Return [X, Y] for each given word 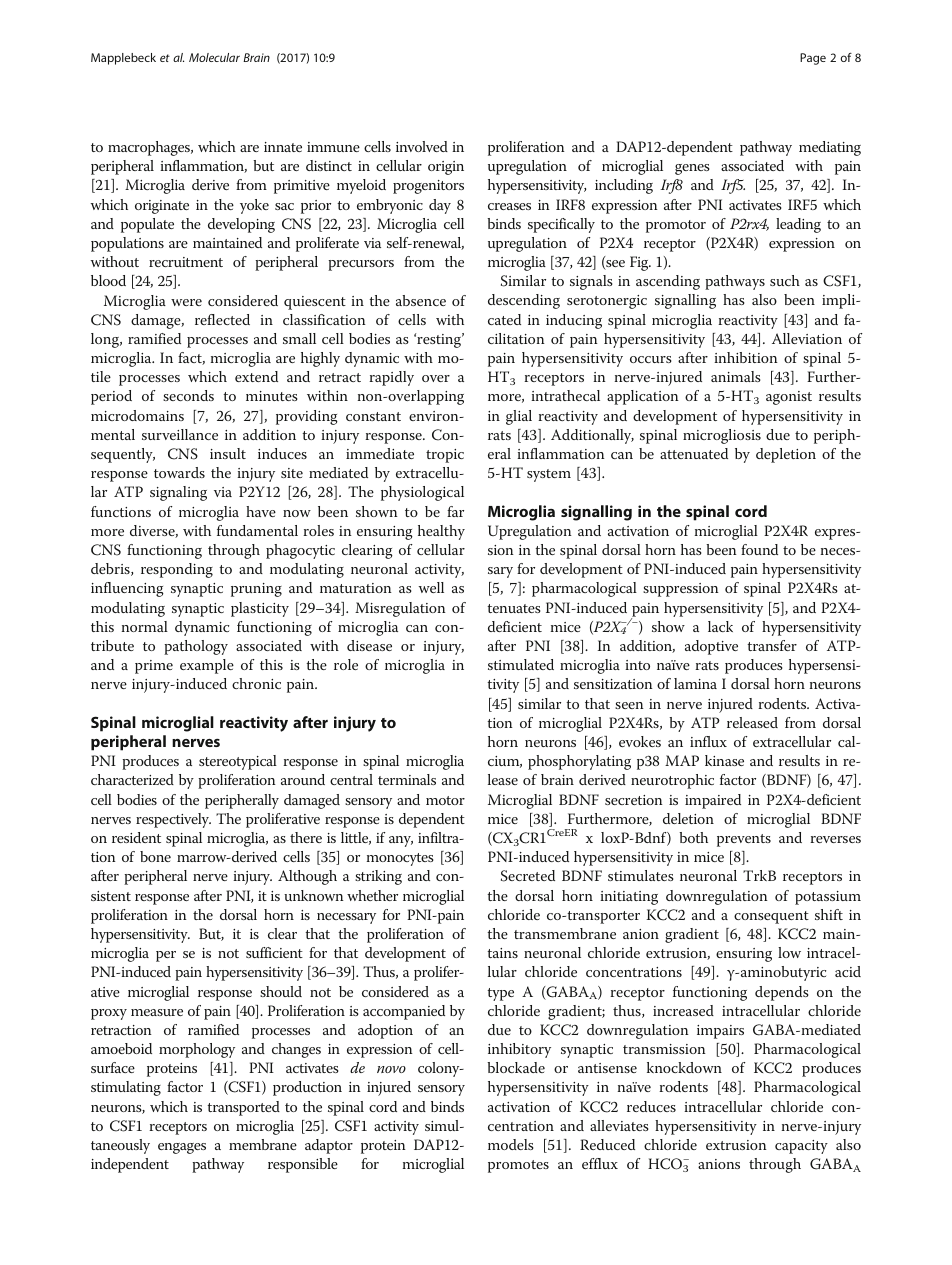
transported [243, 1108]
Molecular [214, 57]
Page [813, 59]
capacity [801, 1147]
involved [422, 146]
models [511, 1144]
